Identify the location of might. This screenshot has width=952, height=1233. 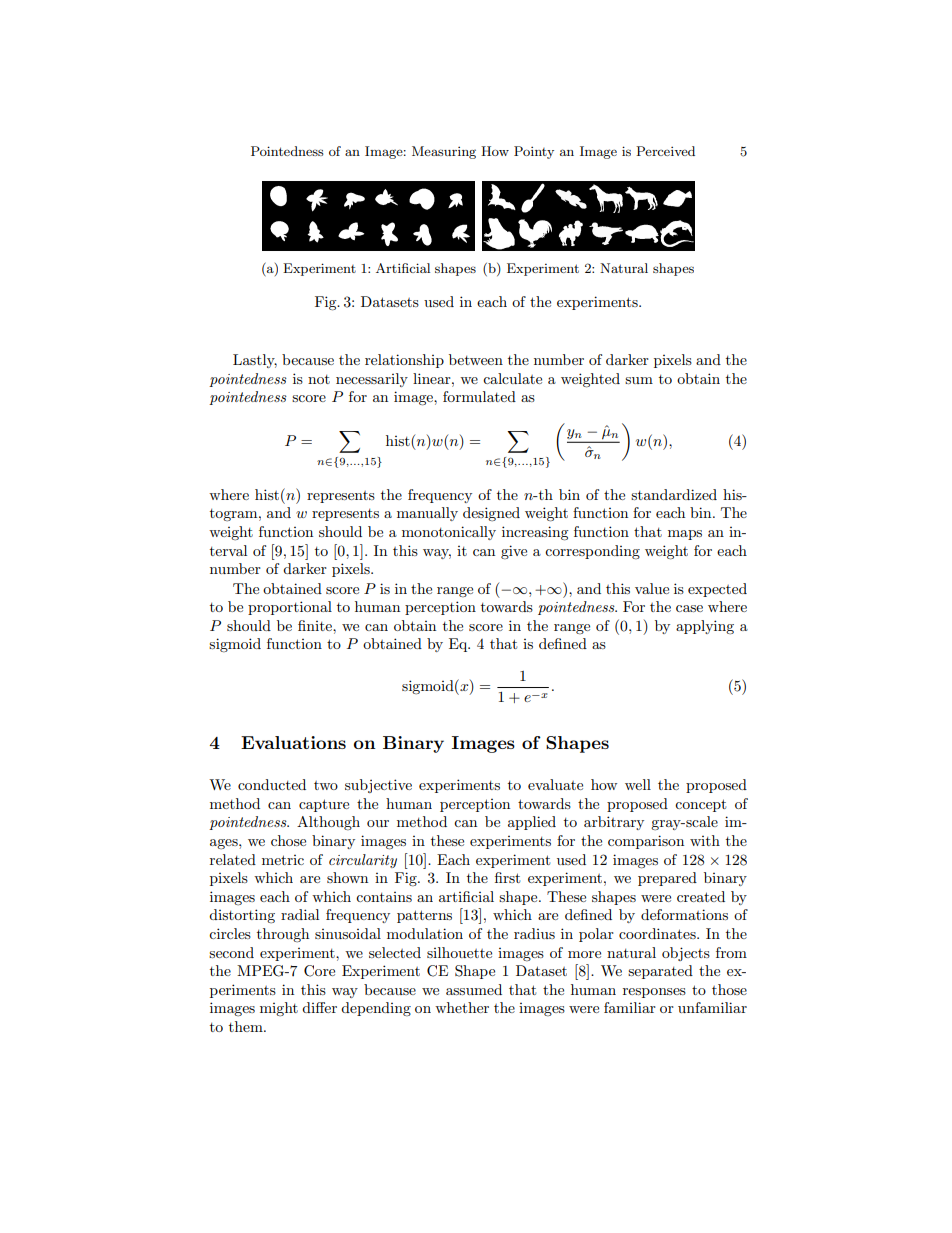
(279, 1009).
